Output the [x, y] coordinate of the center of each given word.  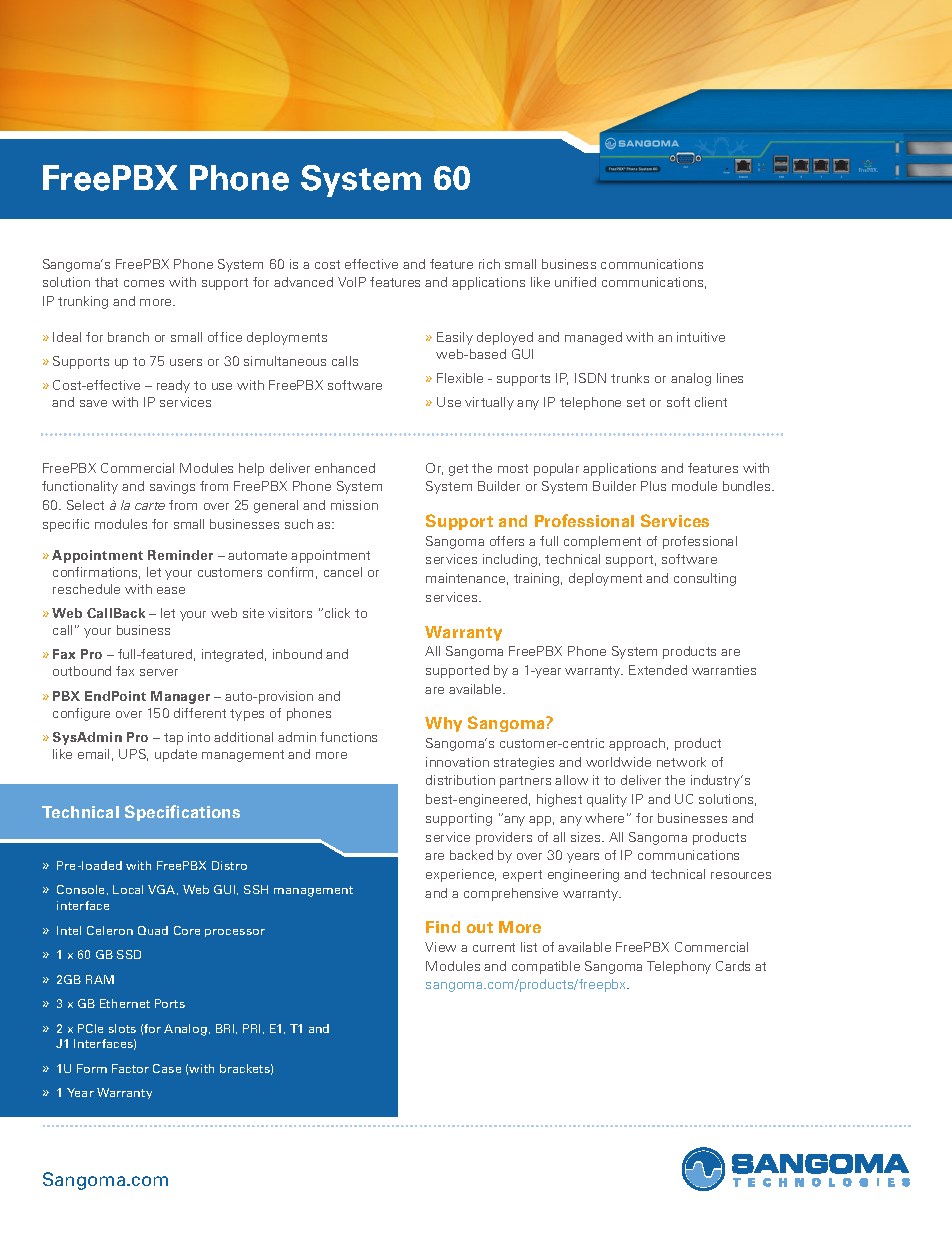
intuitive [701, 337]
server [159, 672]
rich [489, 264]
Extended [658, 670]
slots [122, 1028]
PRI [253, 1029]
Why [443, 724]
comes [144, 283]
